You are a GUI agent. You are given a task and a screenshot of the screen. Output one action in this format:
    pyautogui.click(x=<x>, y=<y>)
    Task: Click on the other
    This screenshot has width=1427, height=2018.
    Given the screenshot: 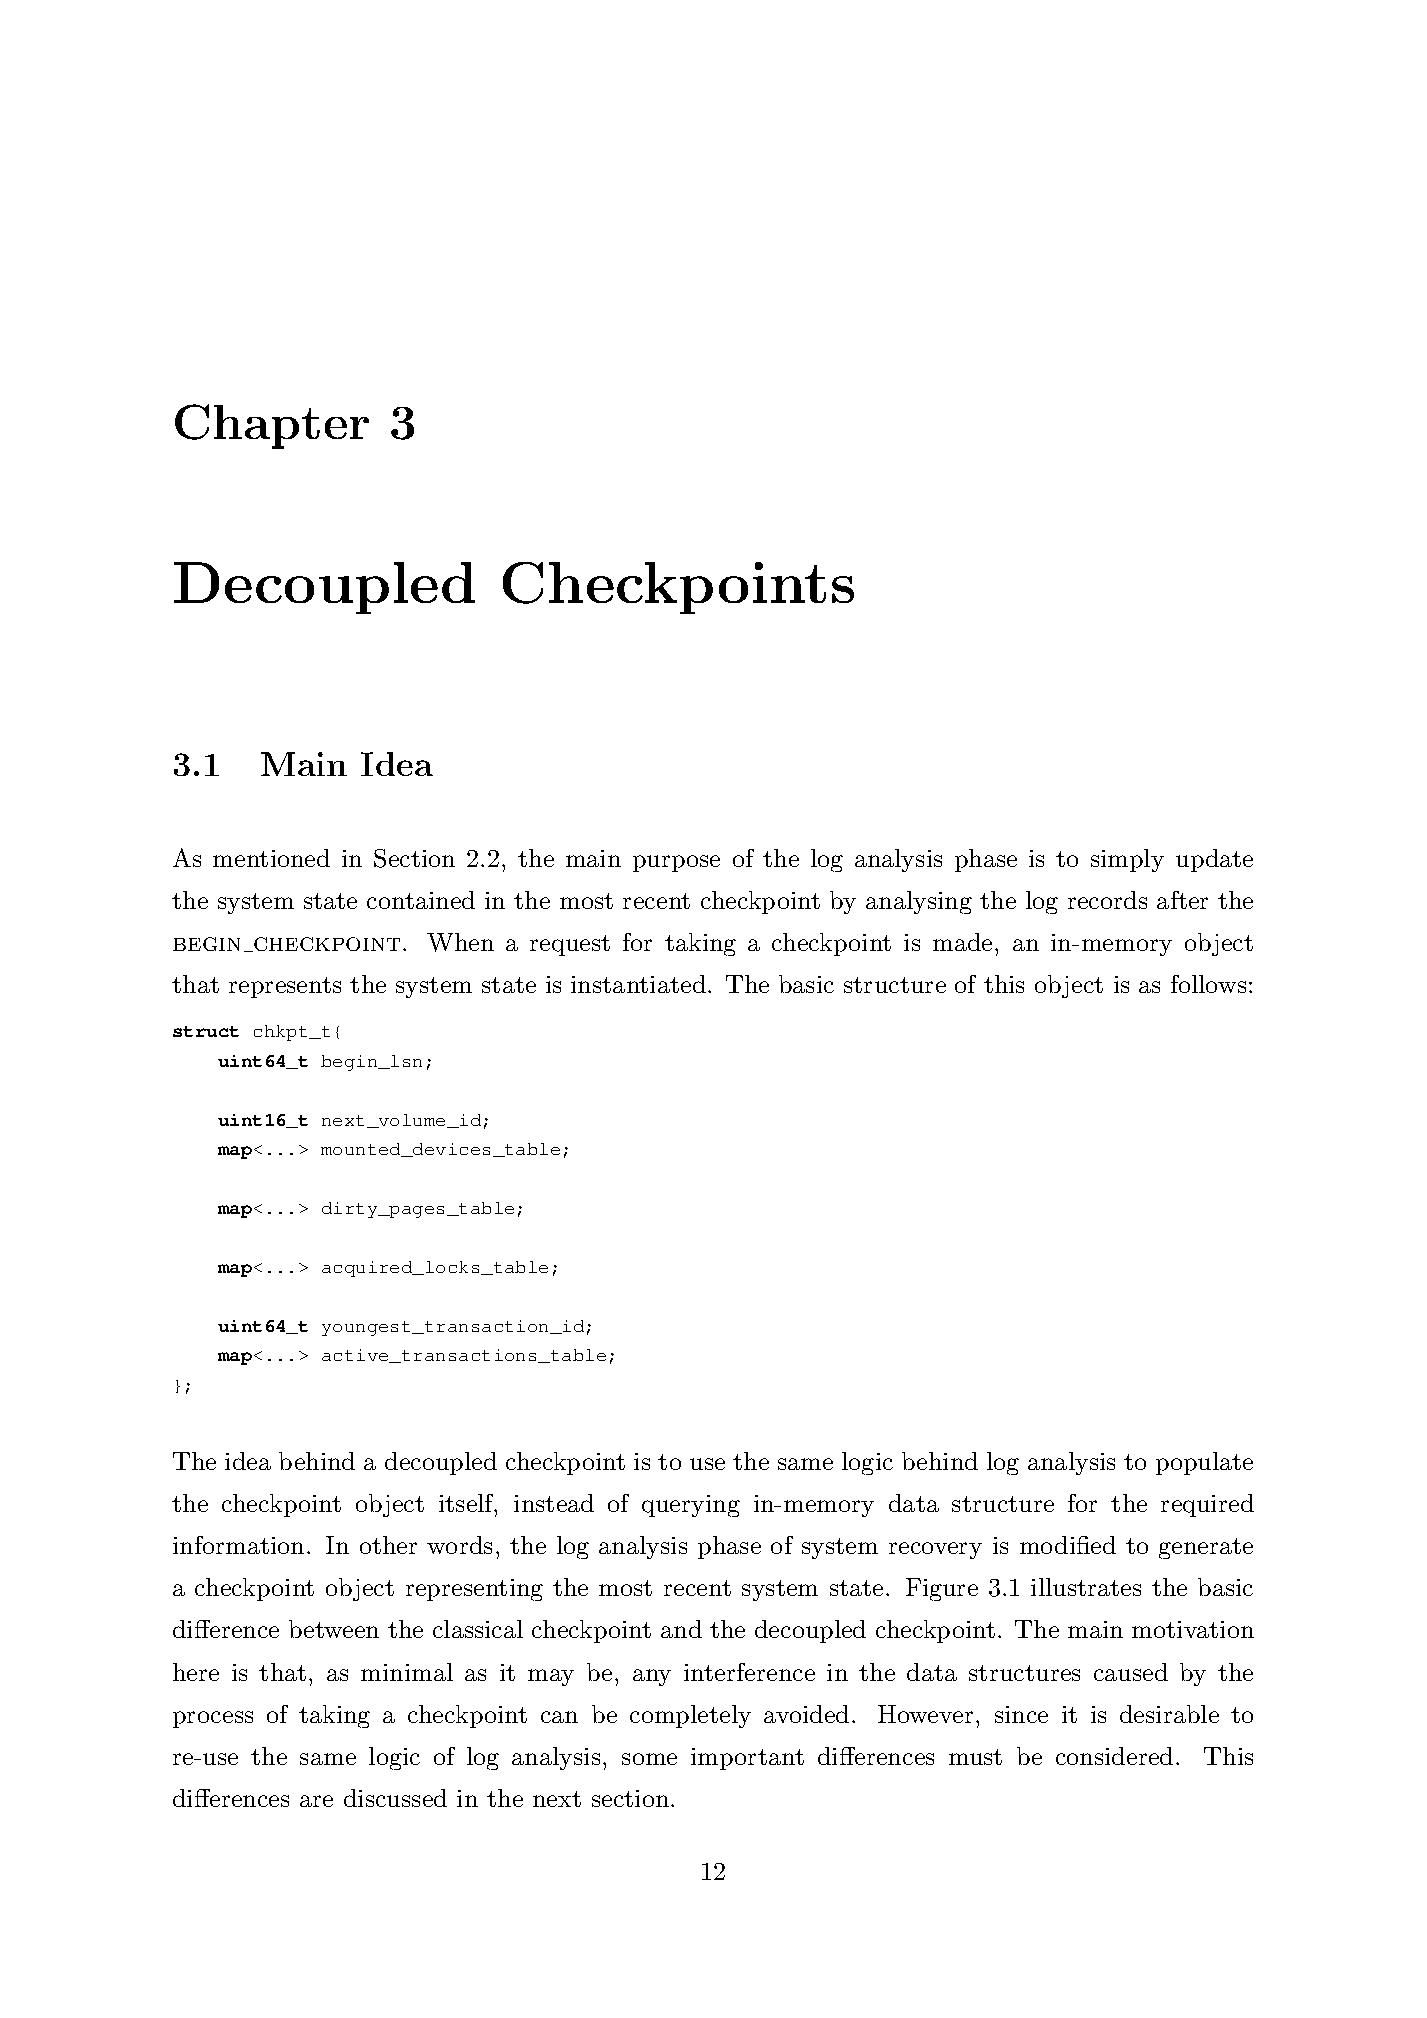 What is the action you would take?
    pyautogui.click(x=388, y=1545)
